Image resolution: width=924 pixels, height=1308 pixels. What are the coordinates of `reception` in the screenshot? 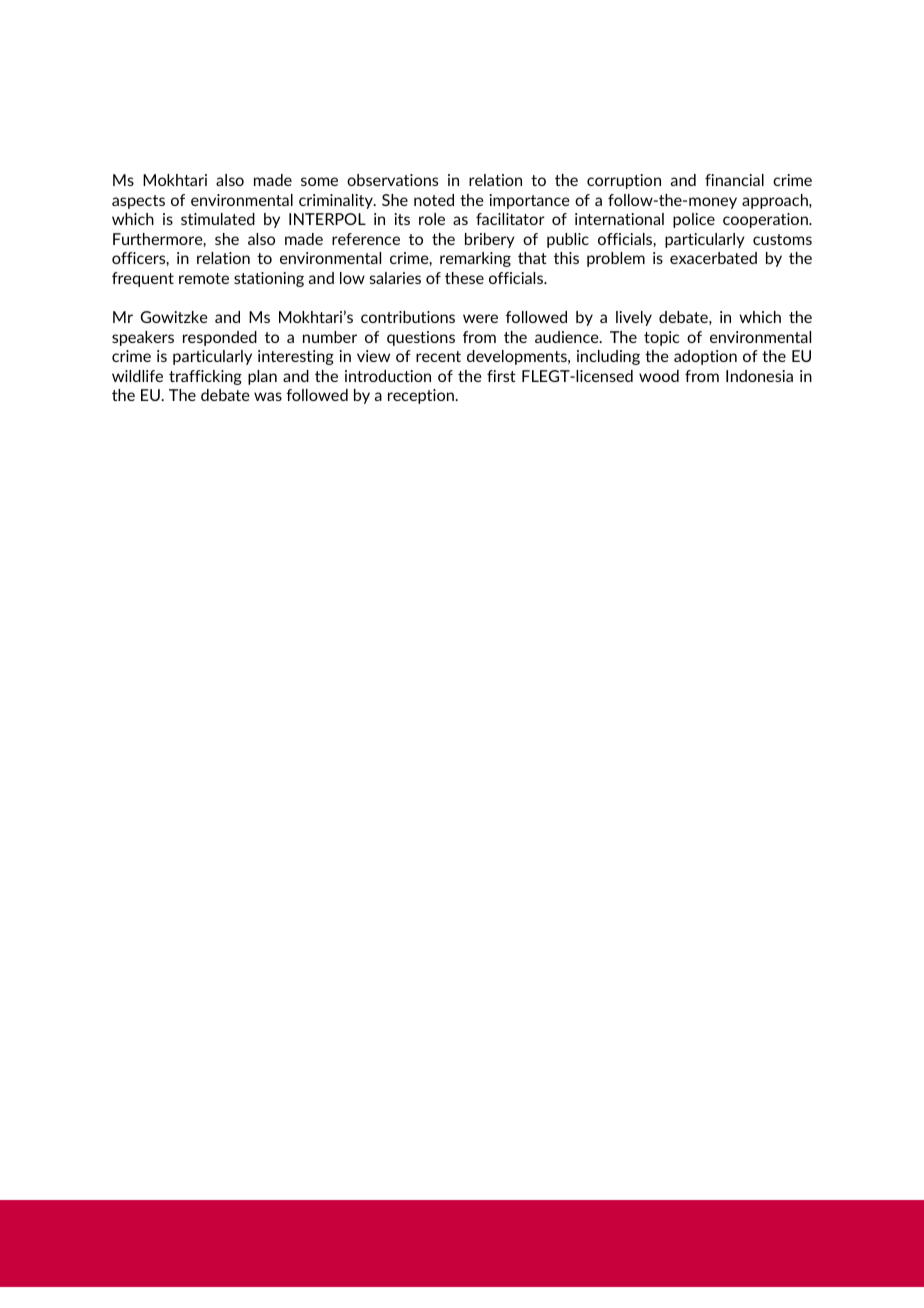 It's located at (422, 396).
